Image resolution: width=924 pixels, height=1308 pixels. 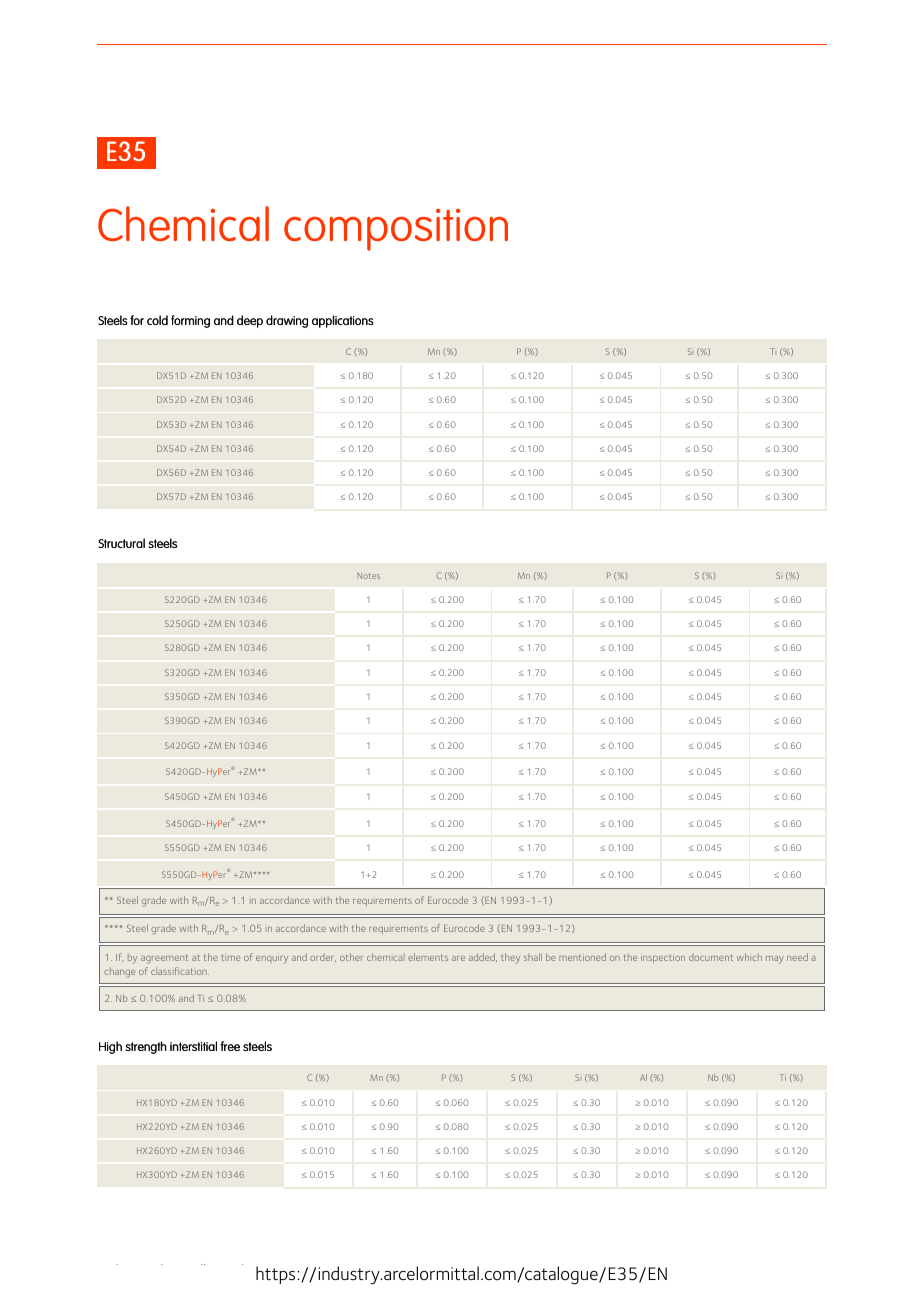 I want to click on agreement, so click(x=164, y=959).
